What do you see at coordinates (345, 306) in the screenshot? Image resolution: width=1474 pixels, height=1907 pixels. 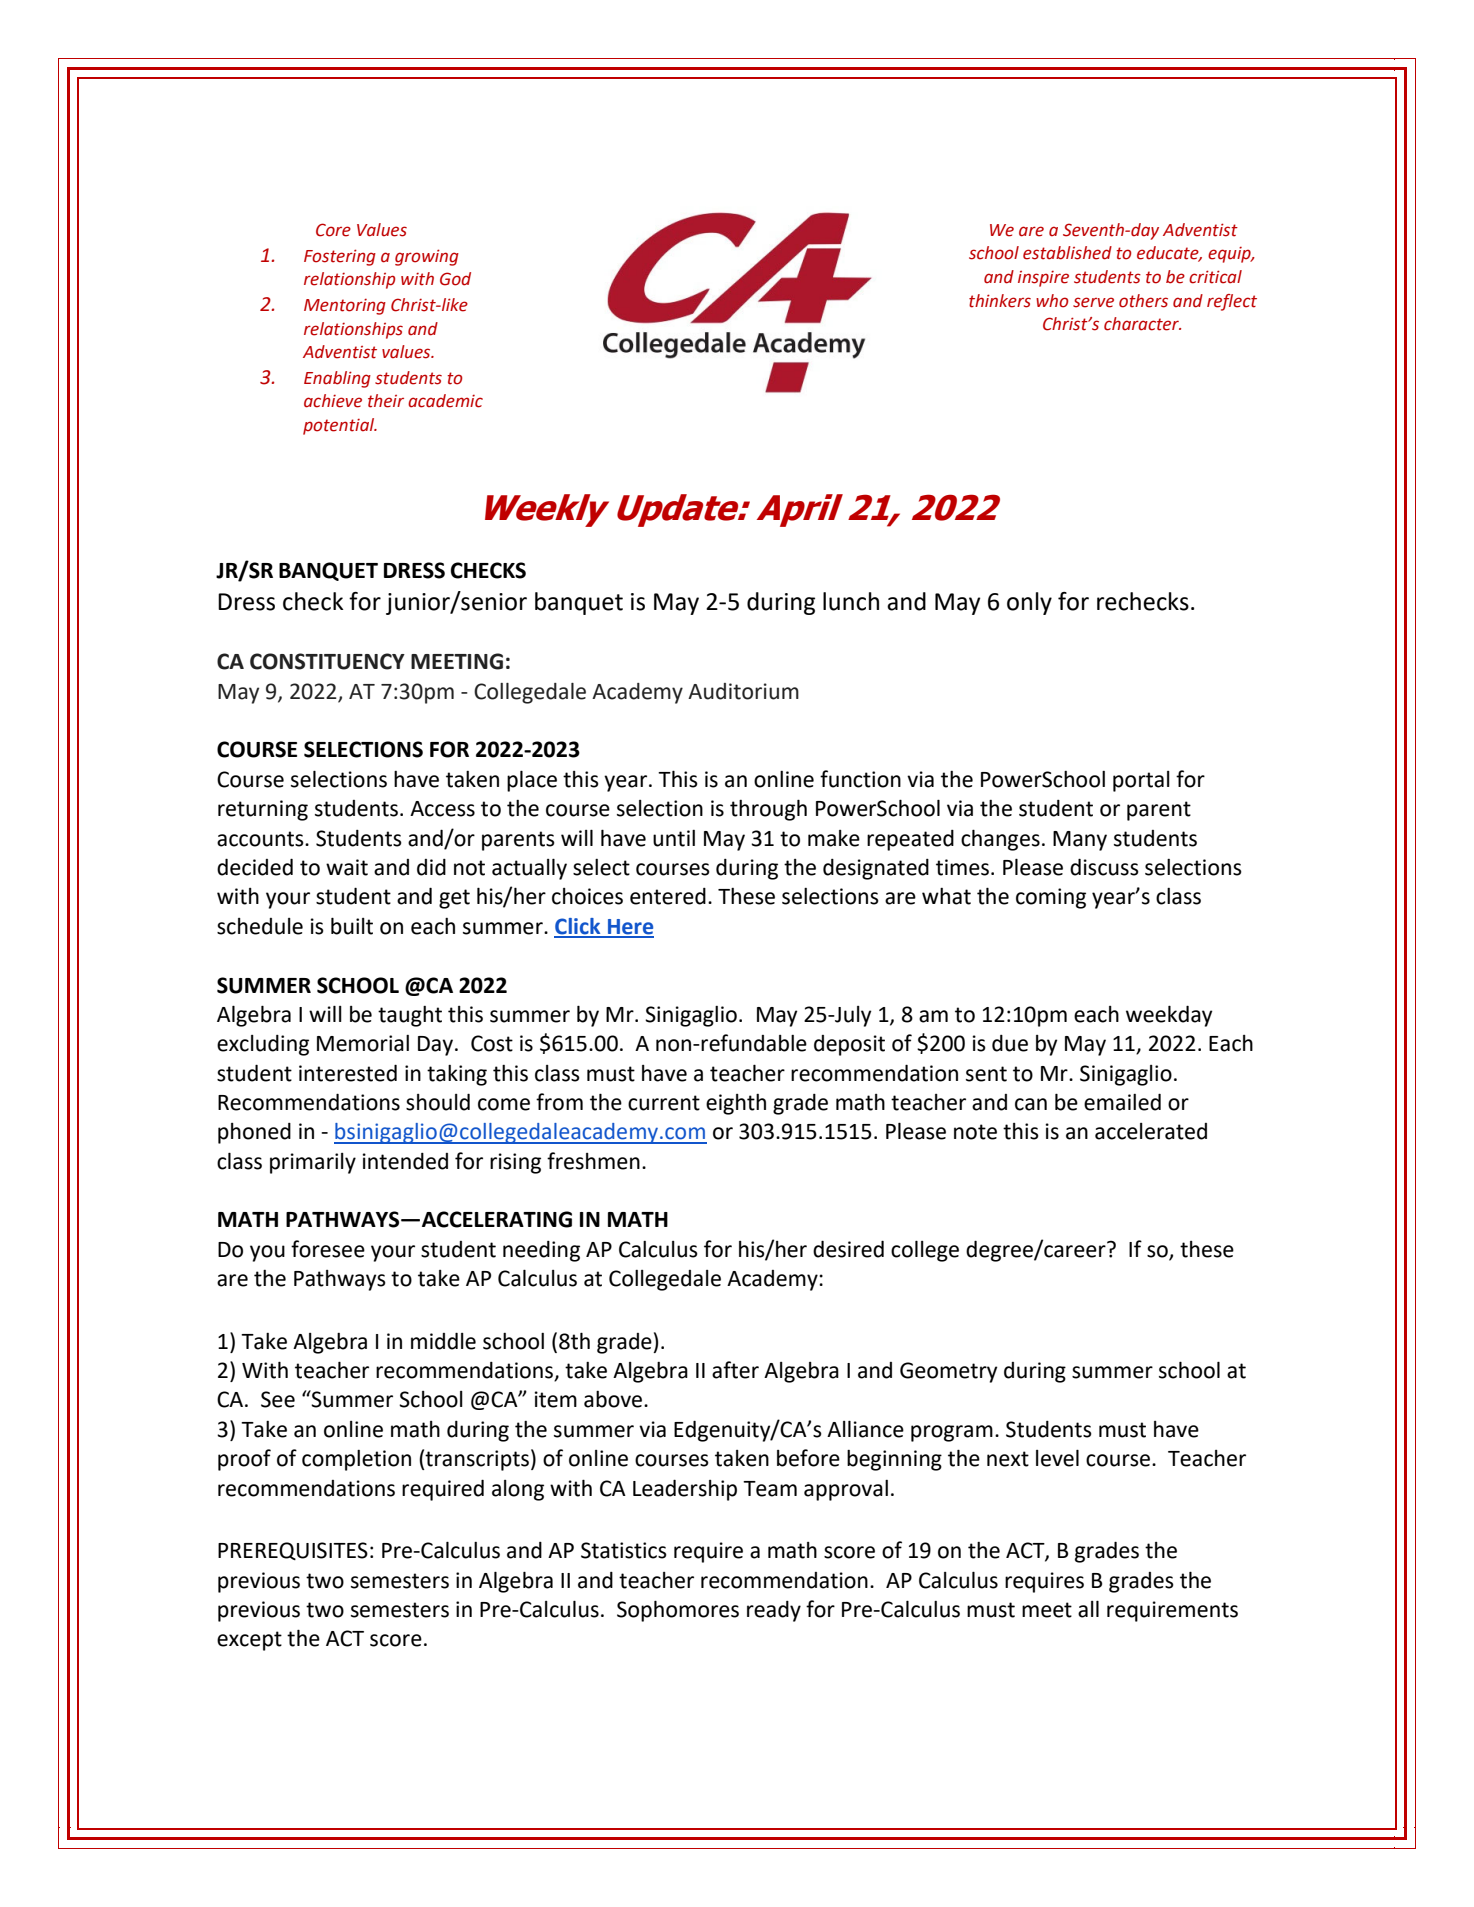 I see `Mentoring` at bounding box center [345, 306].
